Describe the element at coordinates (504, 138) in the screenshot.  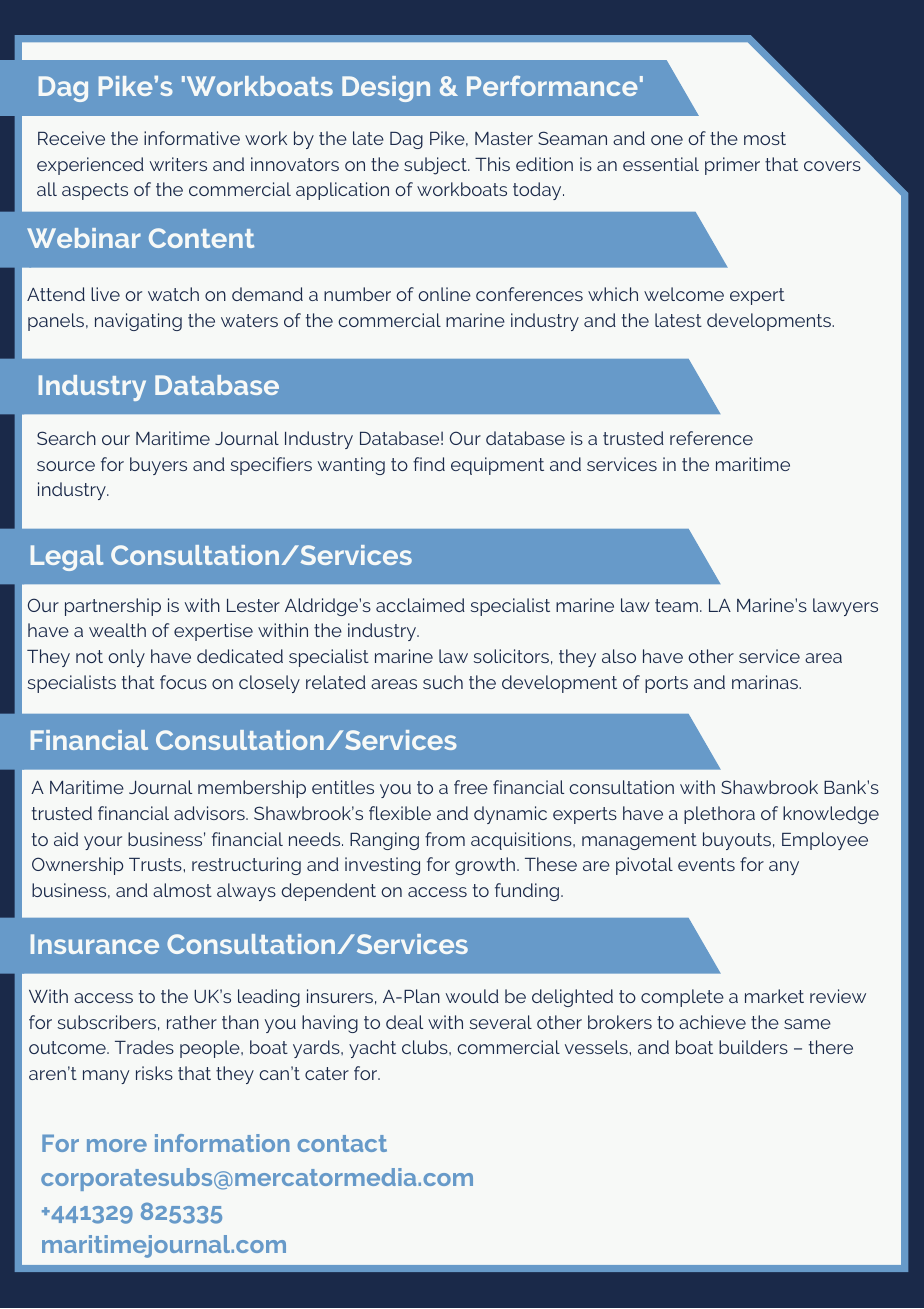
I see `Master` at that location.
